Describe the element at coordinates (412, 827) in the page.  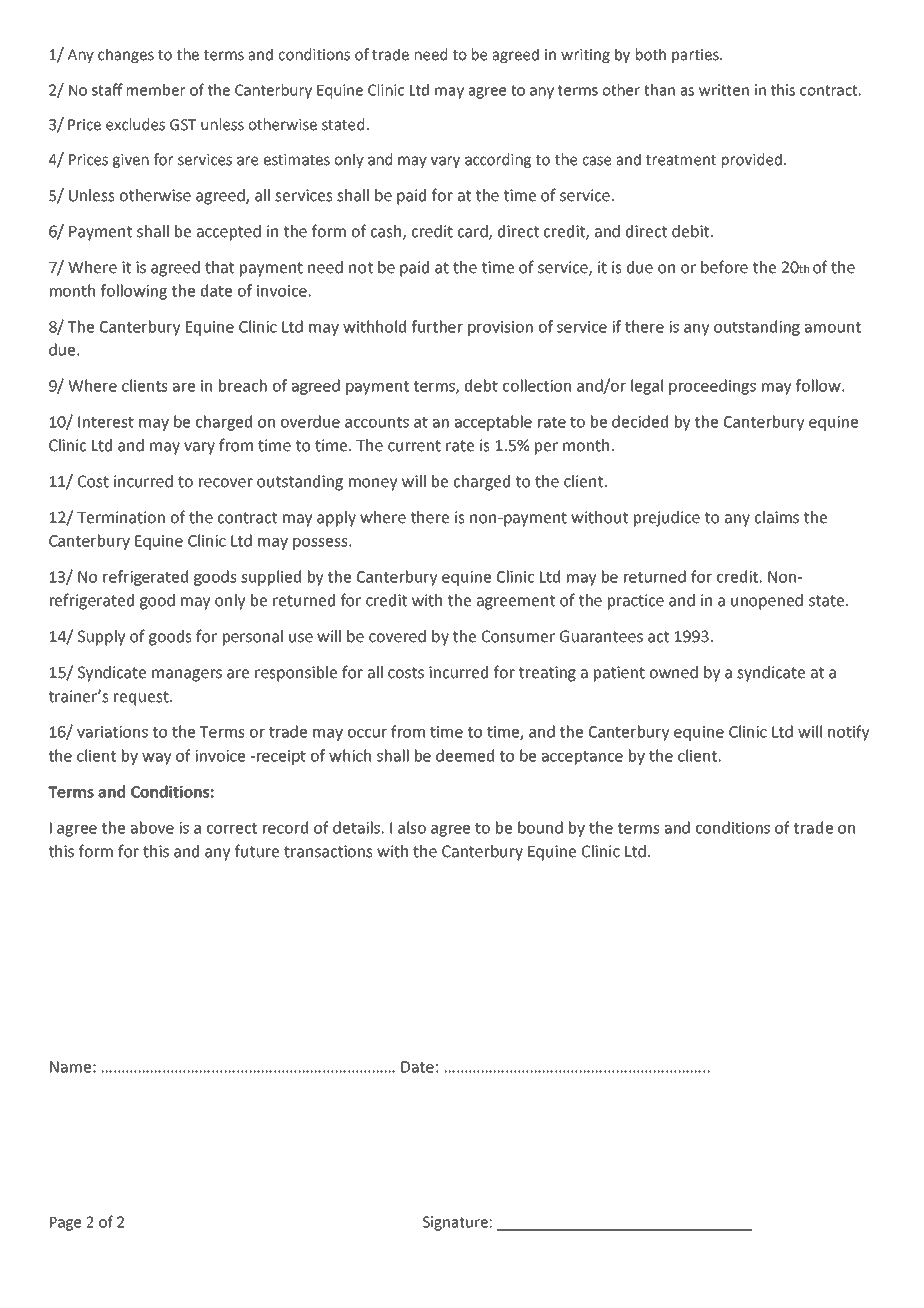
I see `also` at that location.
